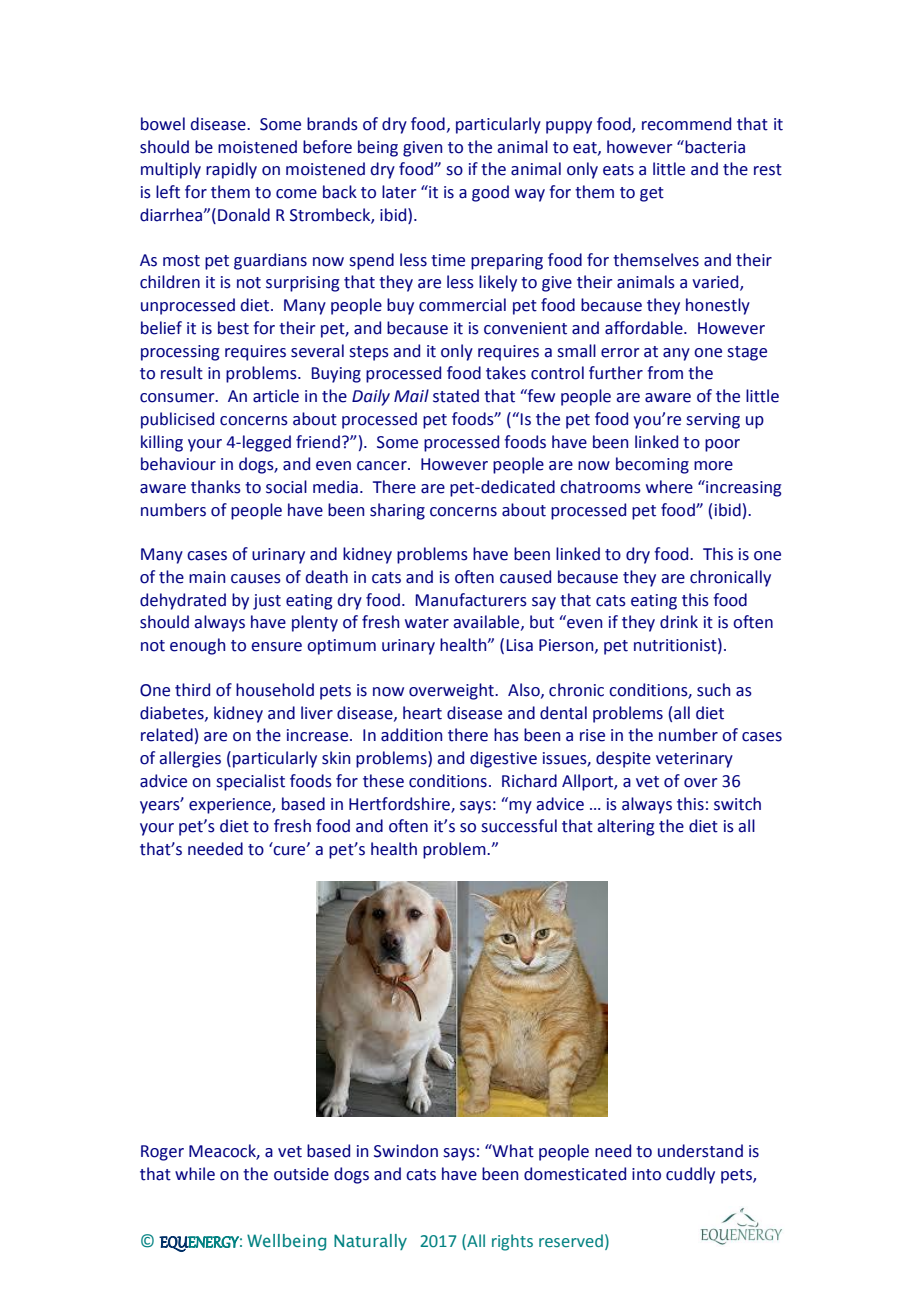  I want to click on understand, so click(700, 1151).
